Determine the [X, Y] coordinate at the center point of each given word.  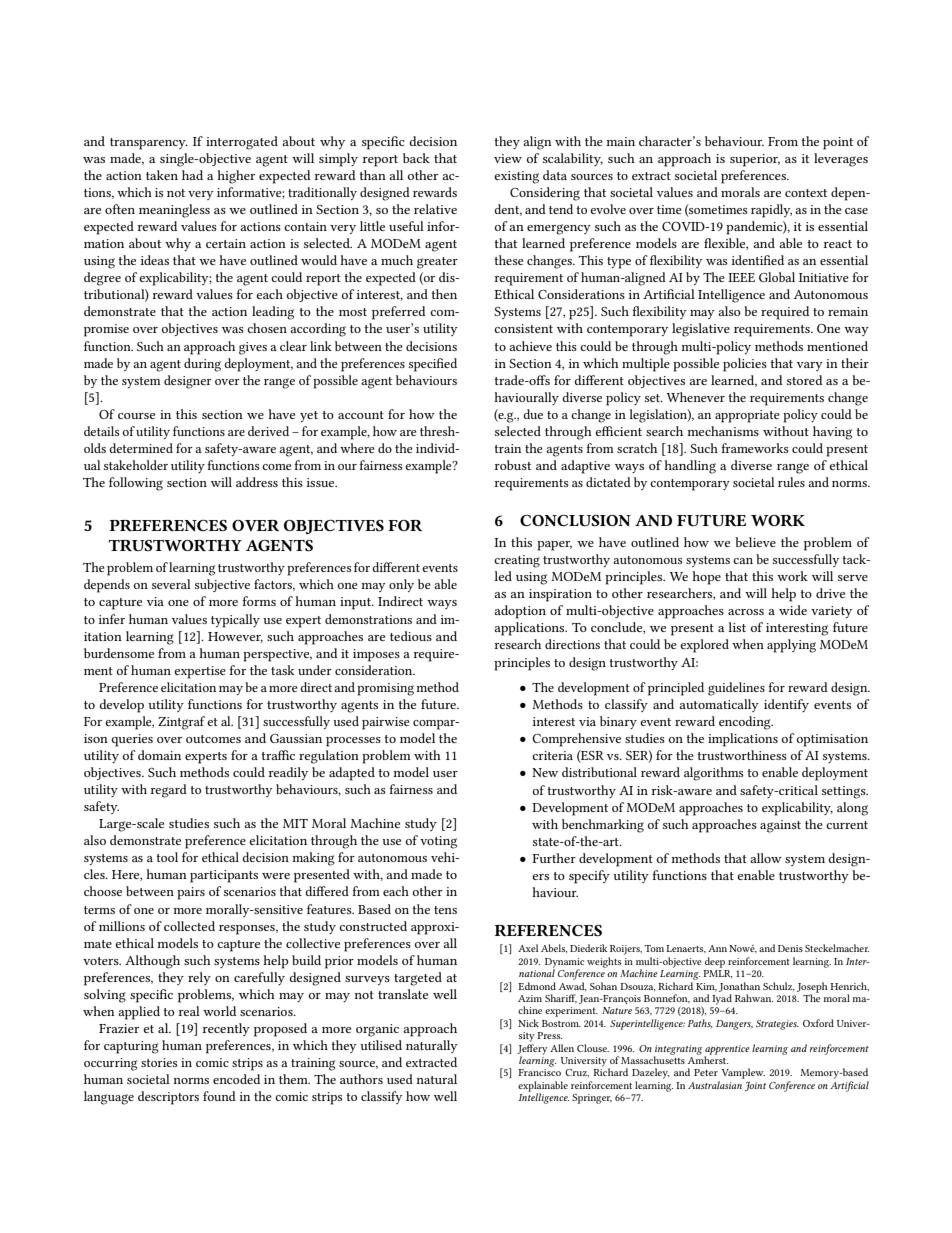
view [508, 158]
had [192, 175]
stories [159, 1062]
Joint [755, 1086]
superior [755, 160]
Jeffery [532, 1050]
